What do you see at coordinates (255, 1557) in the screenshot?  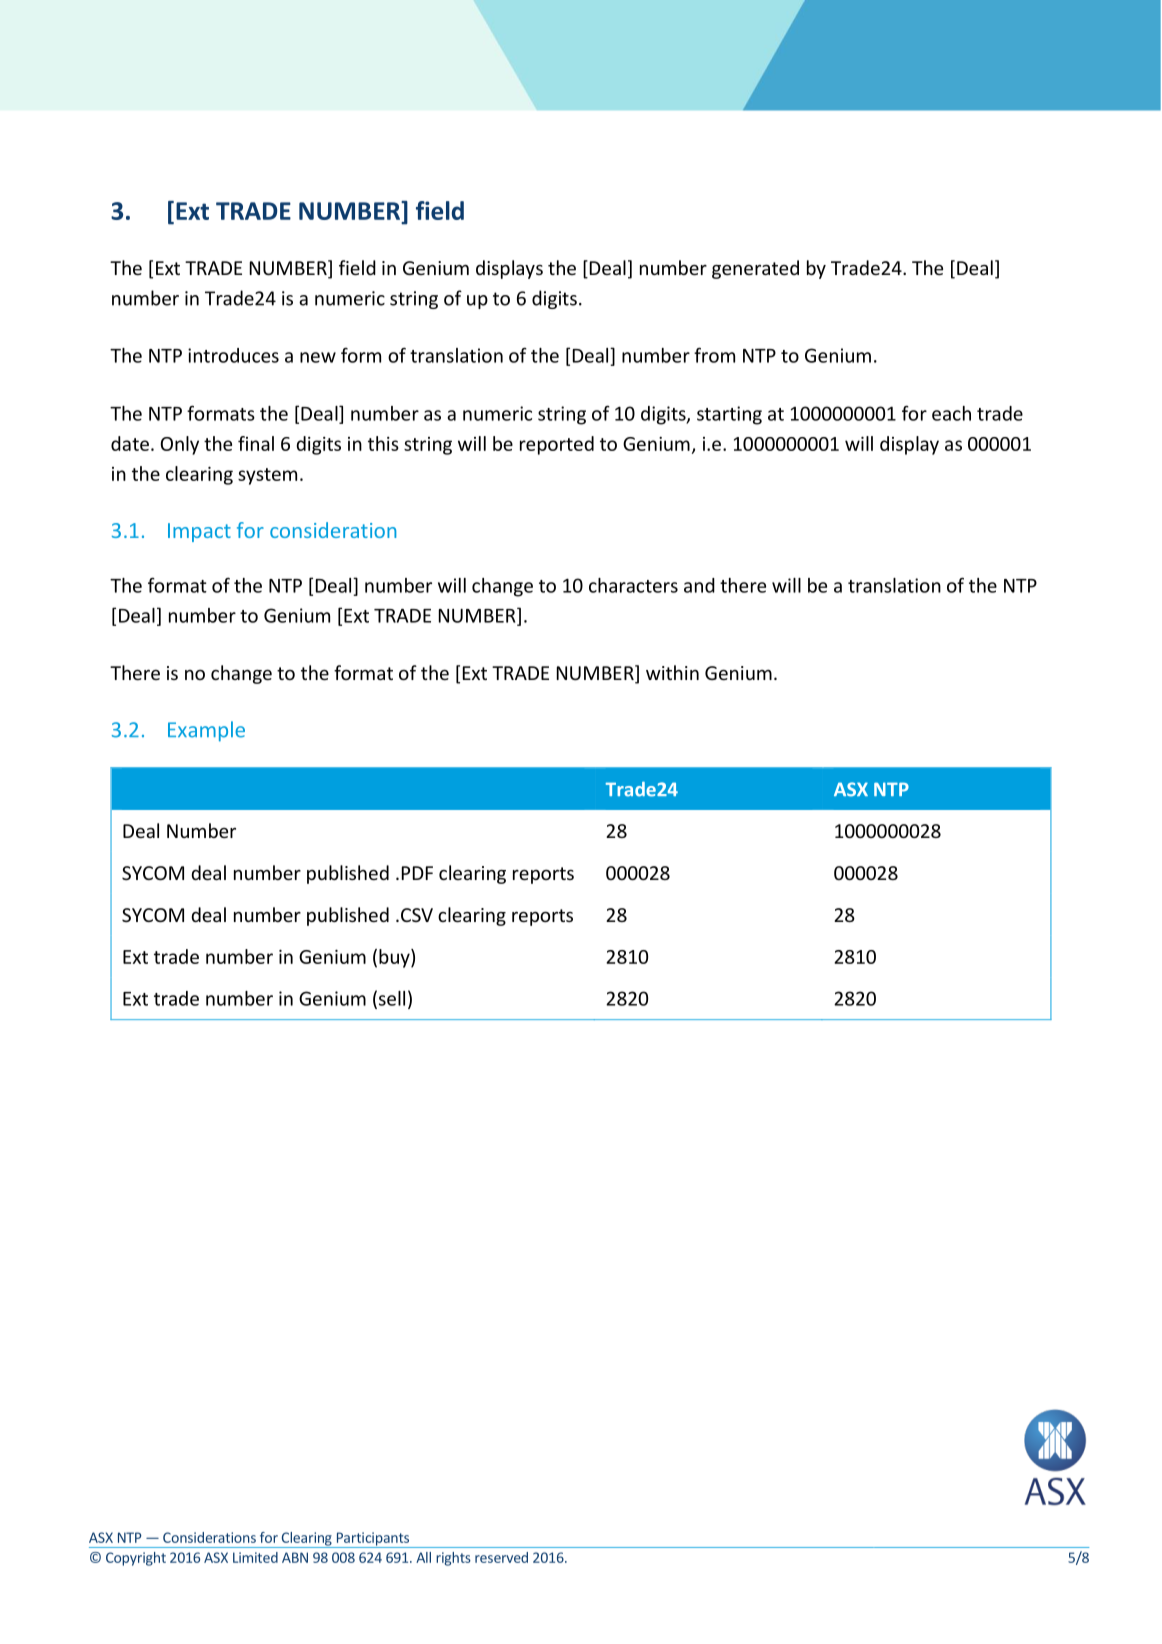 I see `Limited` at bounding box center [255, 1557].
